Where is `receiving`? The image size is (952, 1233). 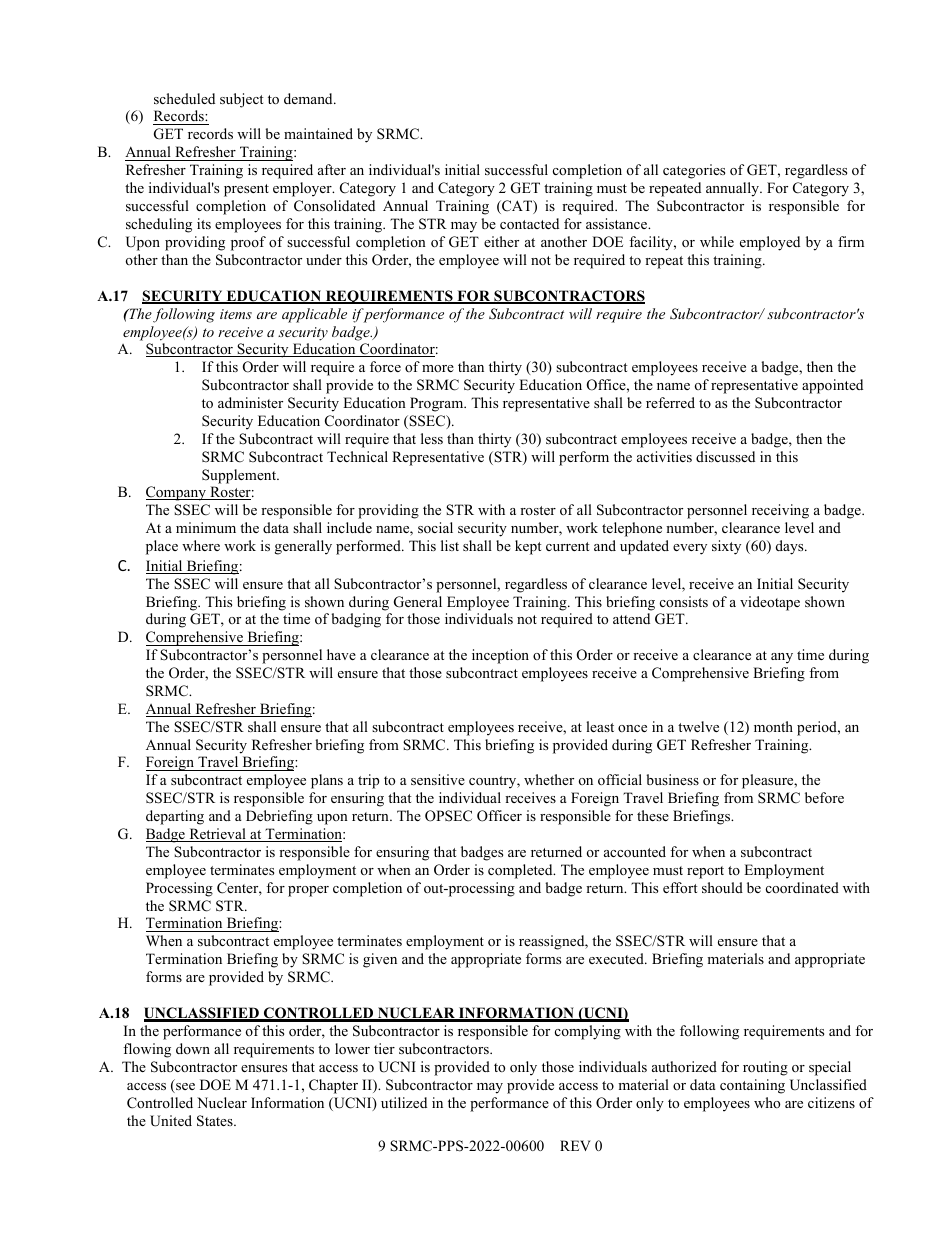
receiving is located at coordinates (780, 511).
